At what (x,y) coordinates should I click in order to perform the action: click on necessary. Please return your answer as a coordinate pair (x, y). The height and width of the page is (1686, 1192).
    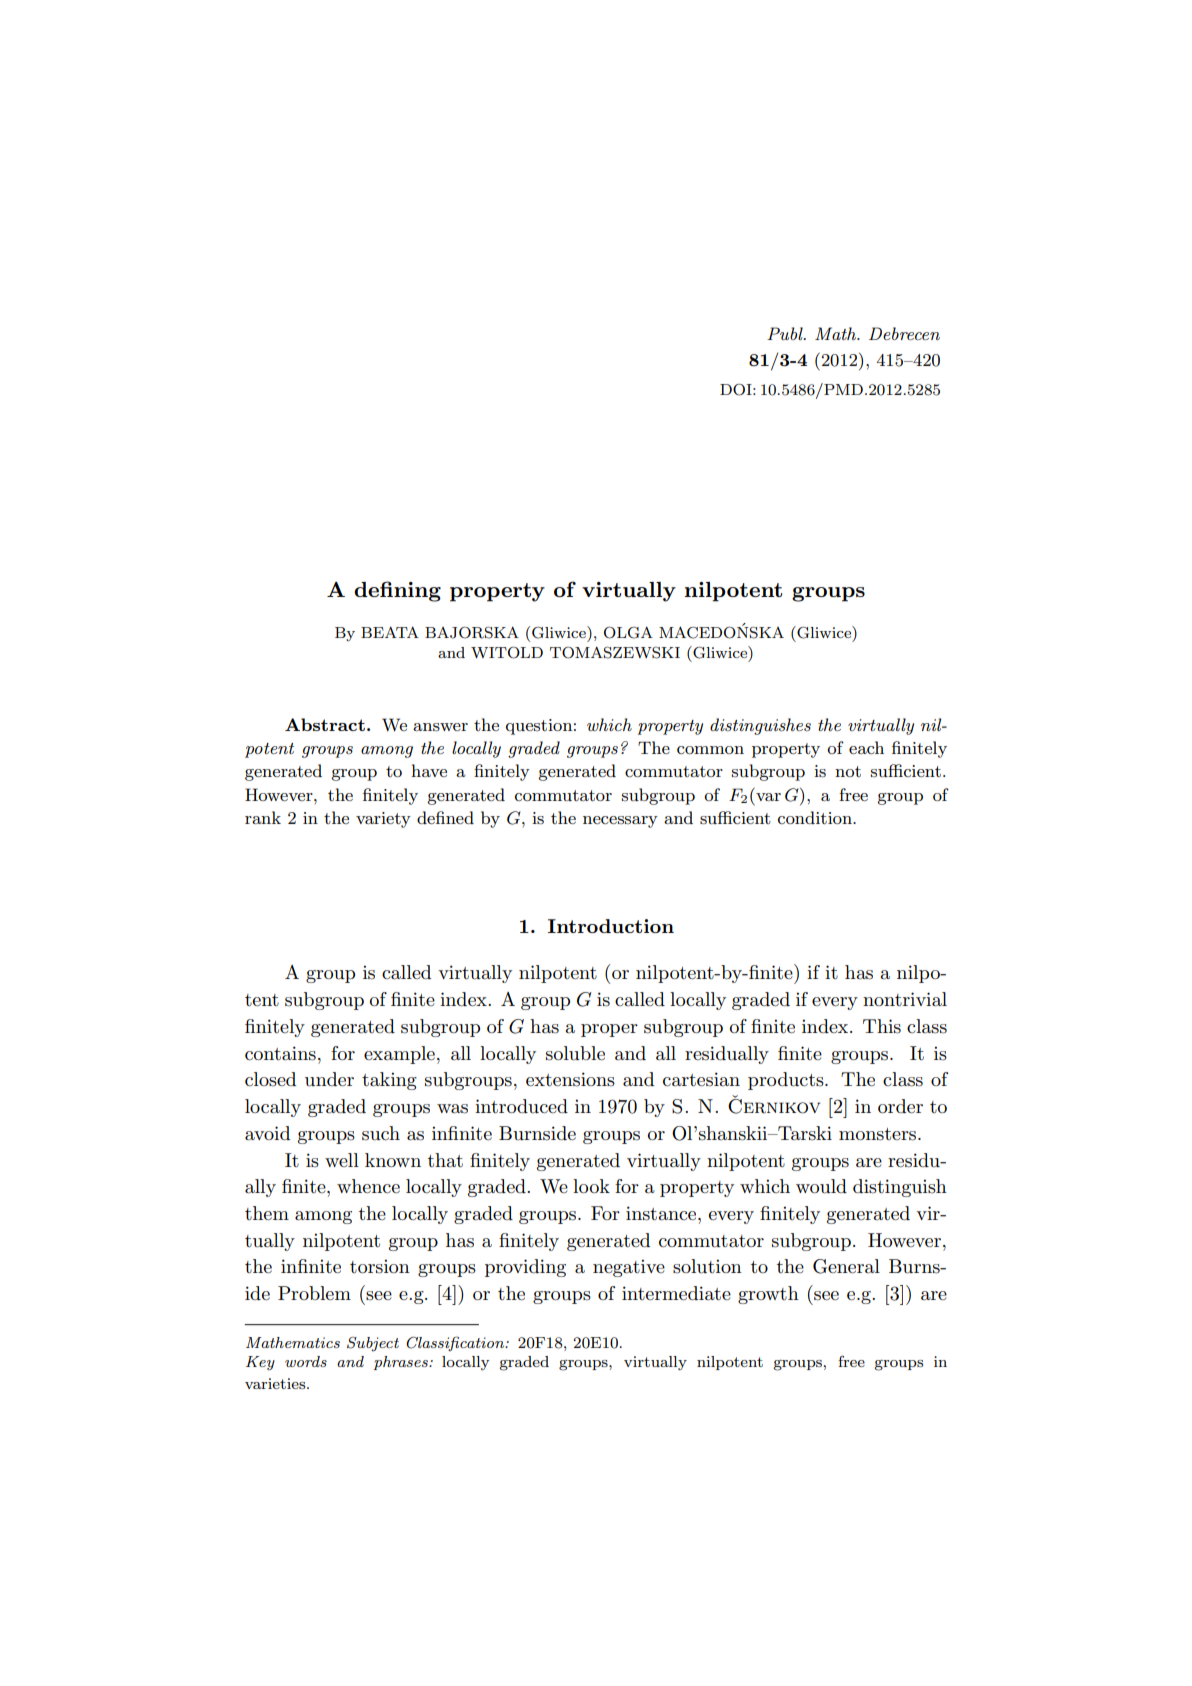
    Looking at the image, I should click on (620, 822).
